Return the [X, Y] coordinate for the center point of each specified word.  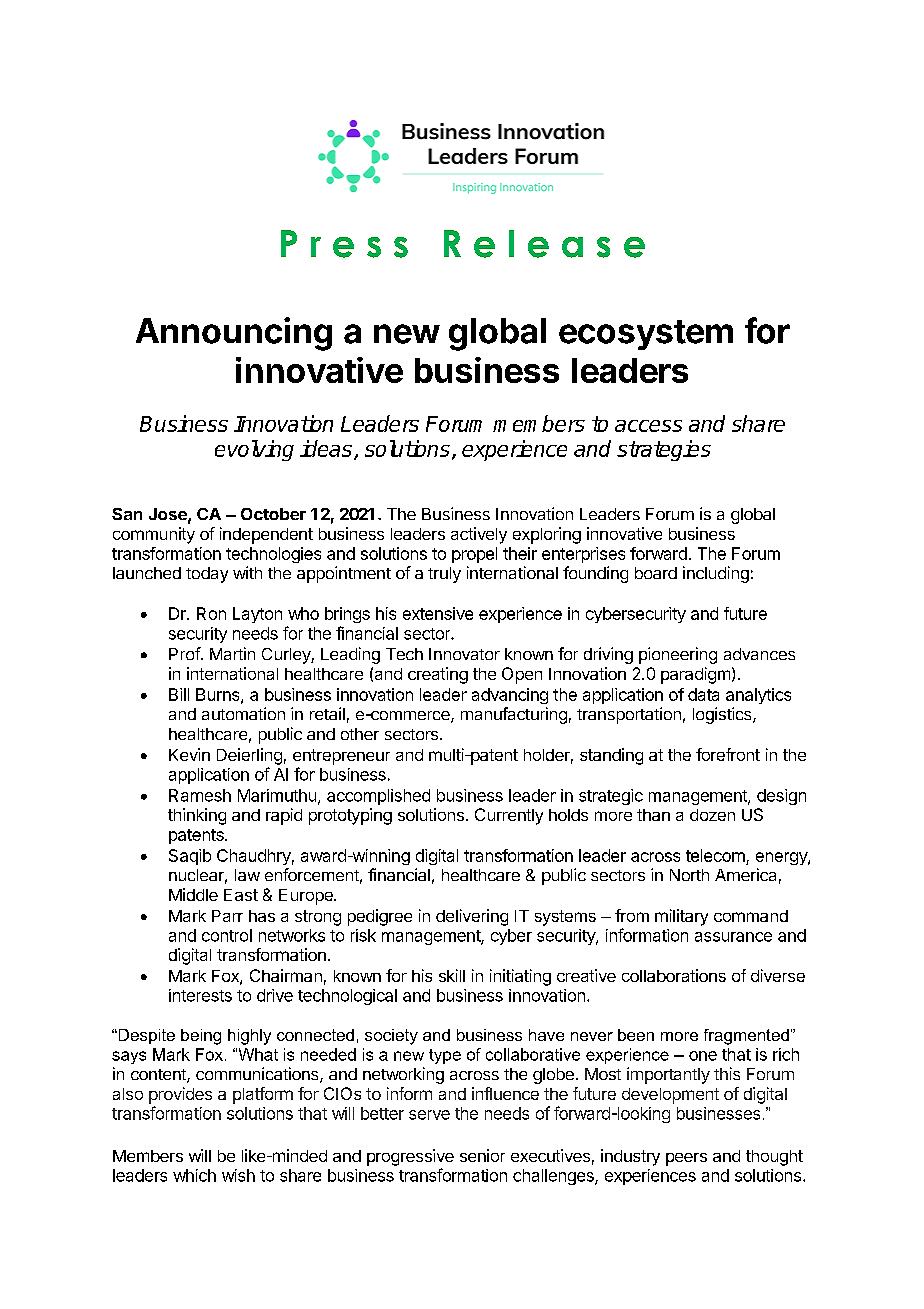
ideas [326, 448]
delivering [472, 917]
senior [482, 1155]
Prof [185, 653]
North [689, 875]
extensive [438, 613]
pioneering [678, 655]
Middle [193, 894]
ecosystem [646, 335]
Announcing [234, 334]
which [194, 1175]
